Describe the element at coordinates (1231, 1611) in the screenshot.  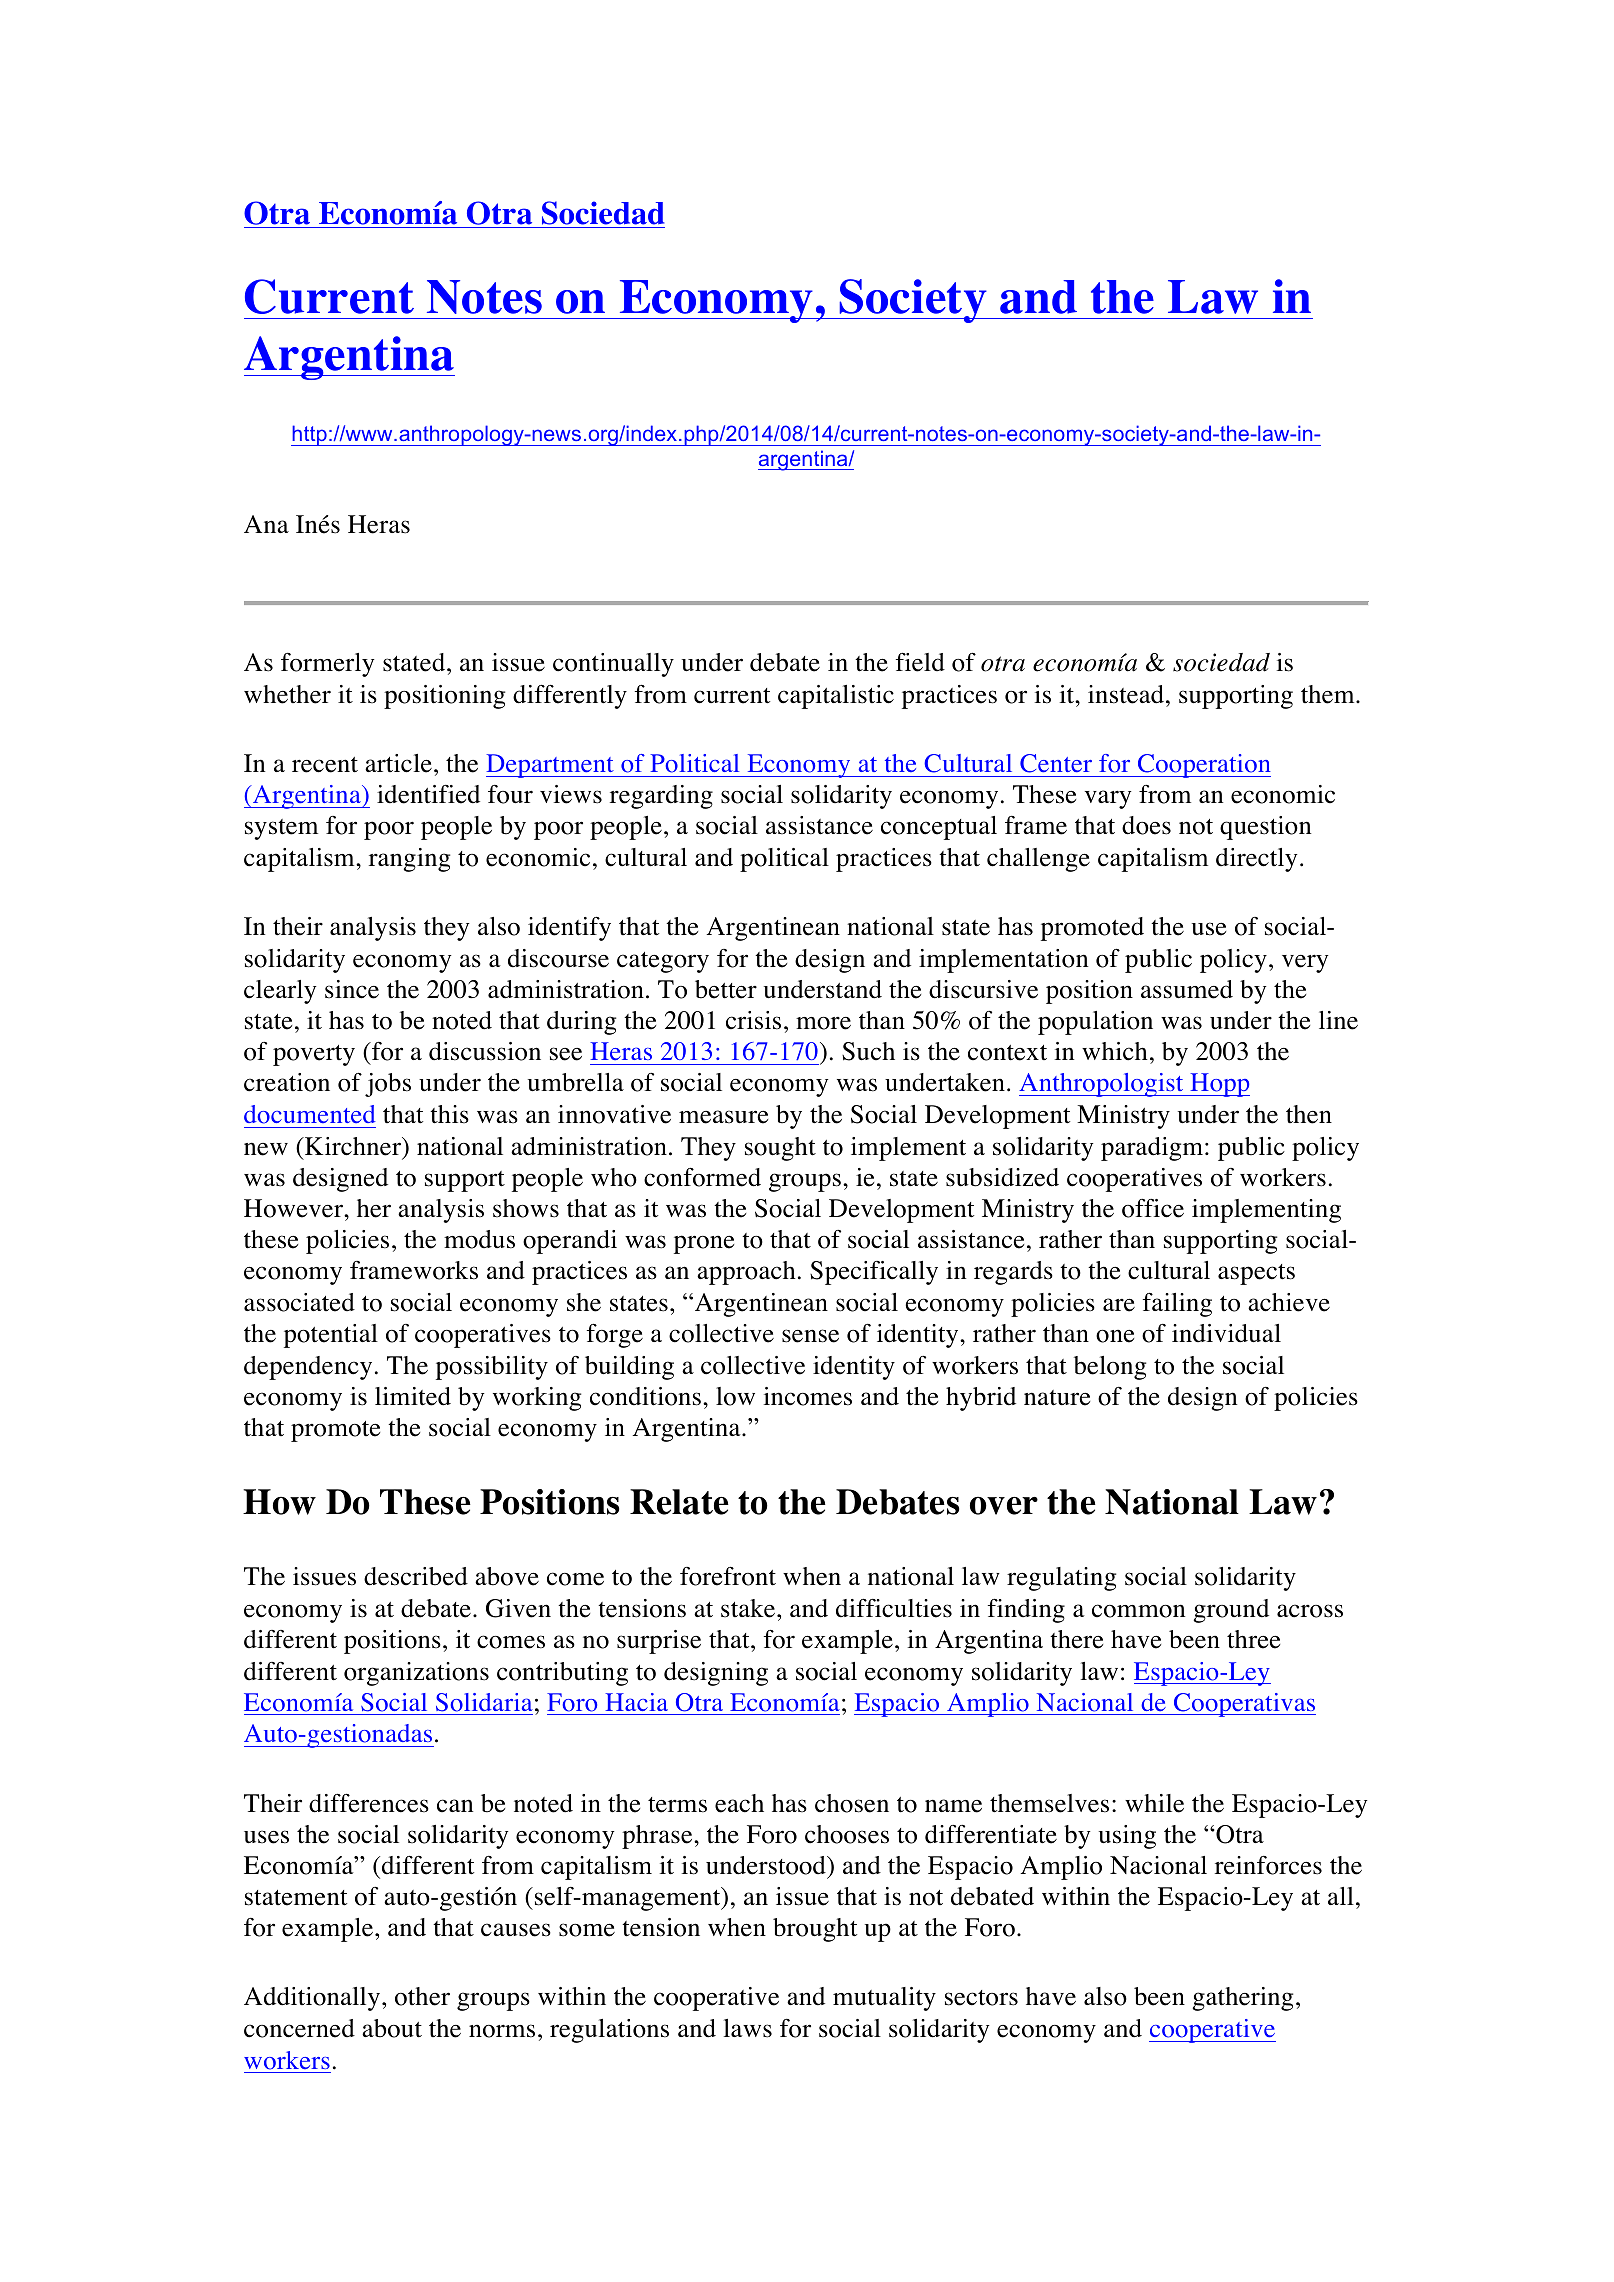
I see `ground` at that location.
